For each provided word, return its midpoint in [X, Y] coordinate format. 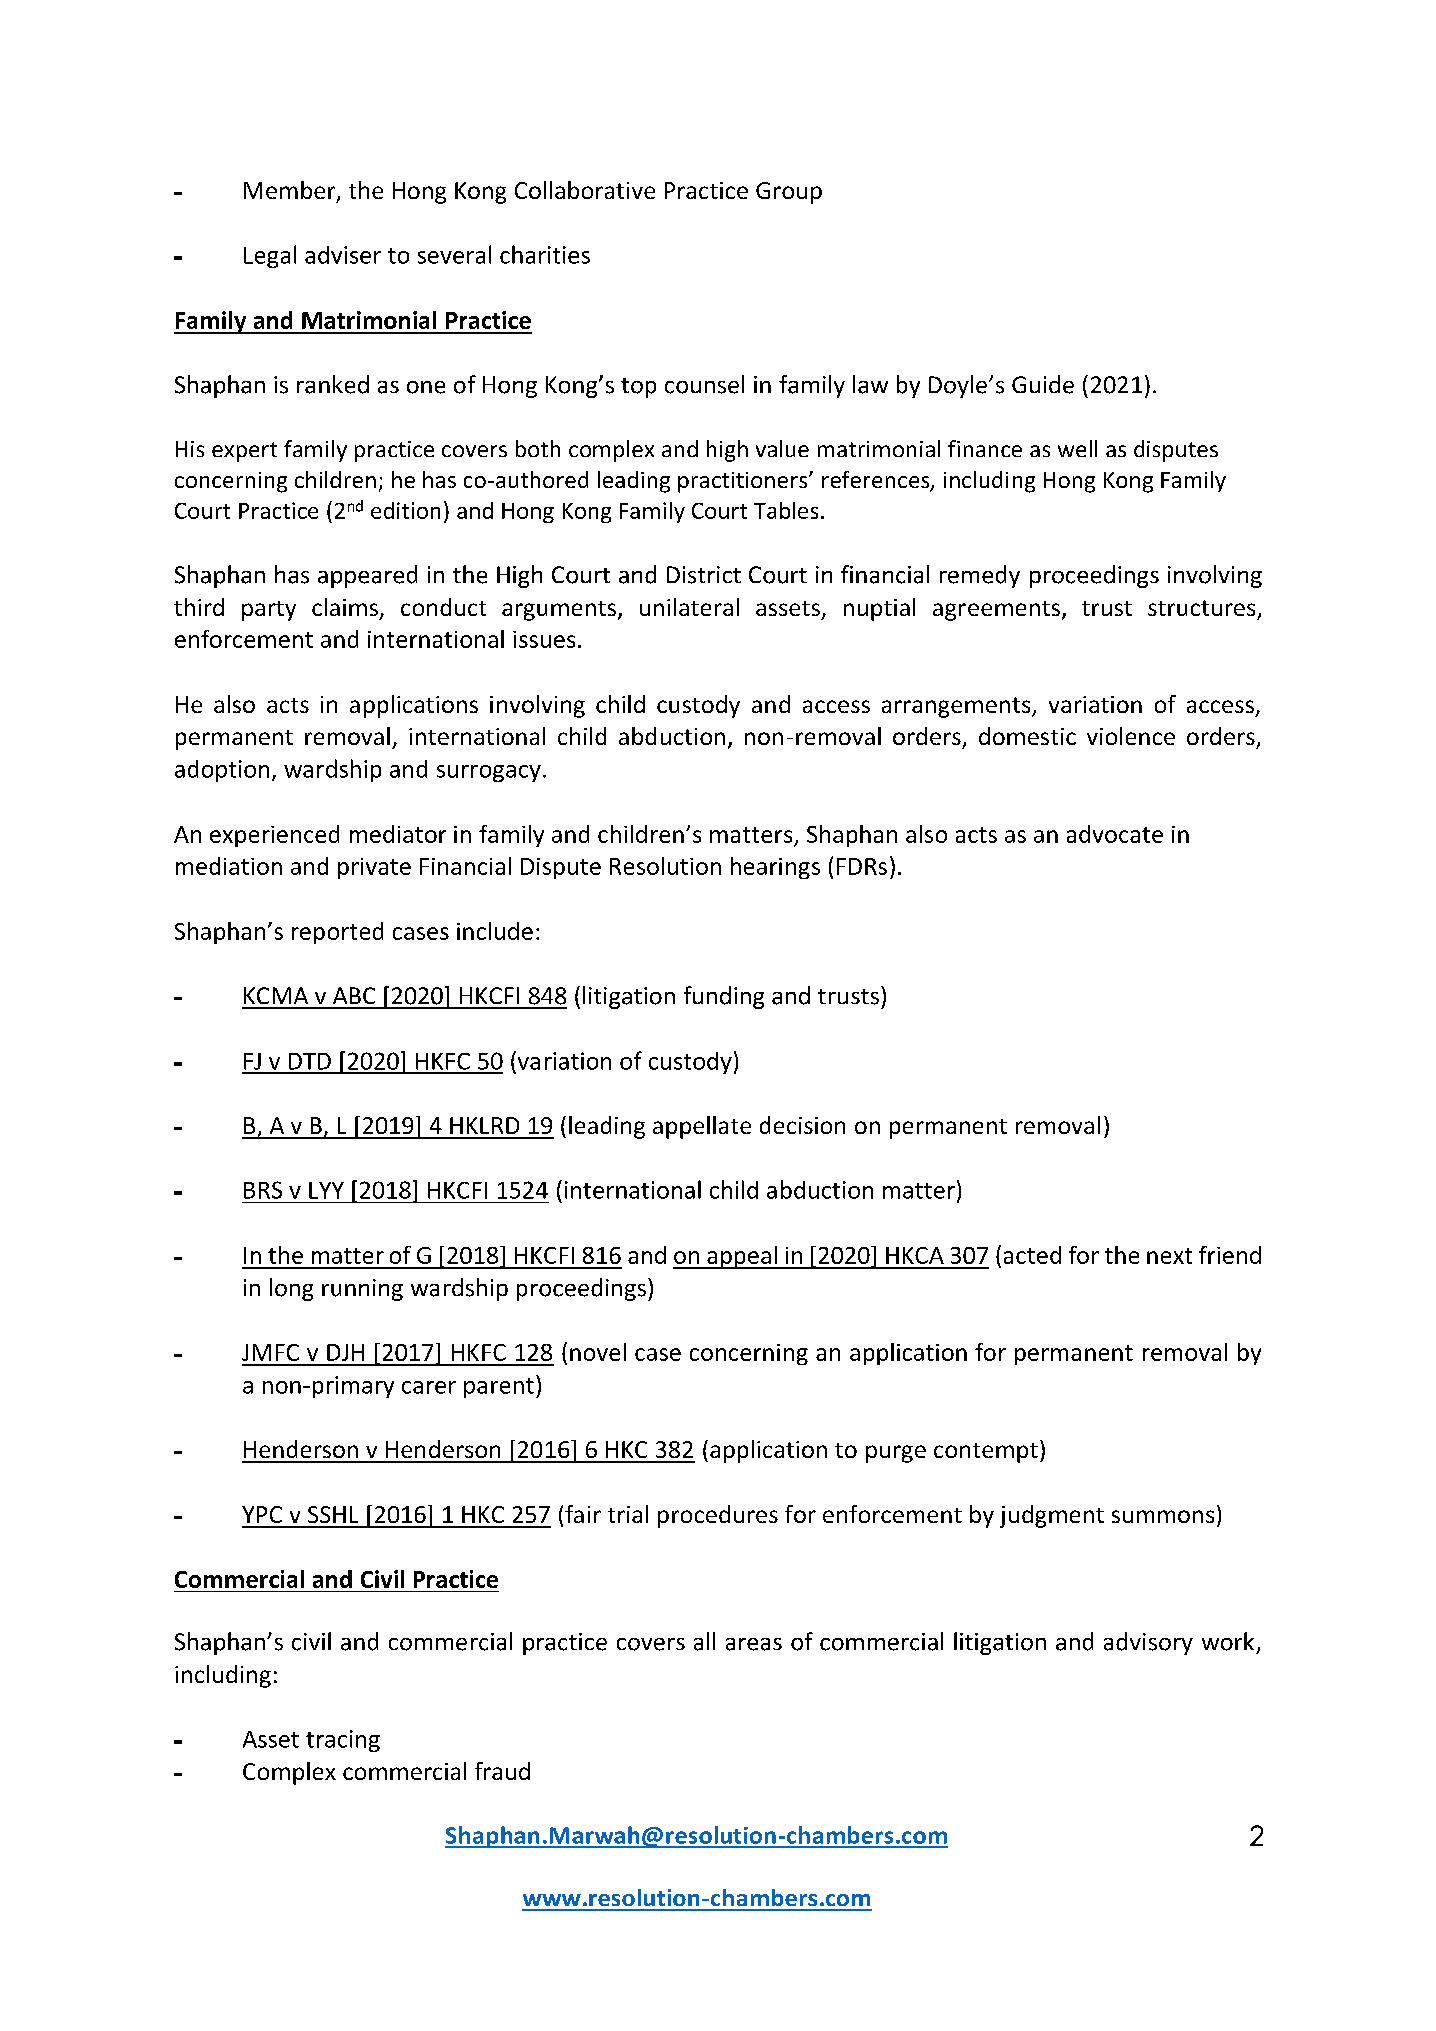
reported [337, 933]
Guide [1043, 384]
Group [789, 193]
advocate [1115, 834]
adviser [343, 255]
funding [724, 997]
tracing [343, 1741]
